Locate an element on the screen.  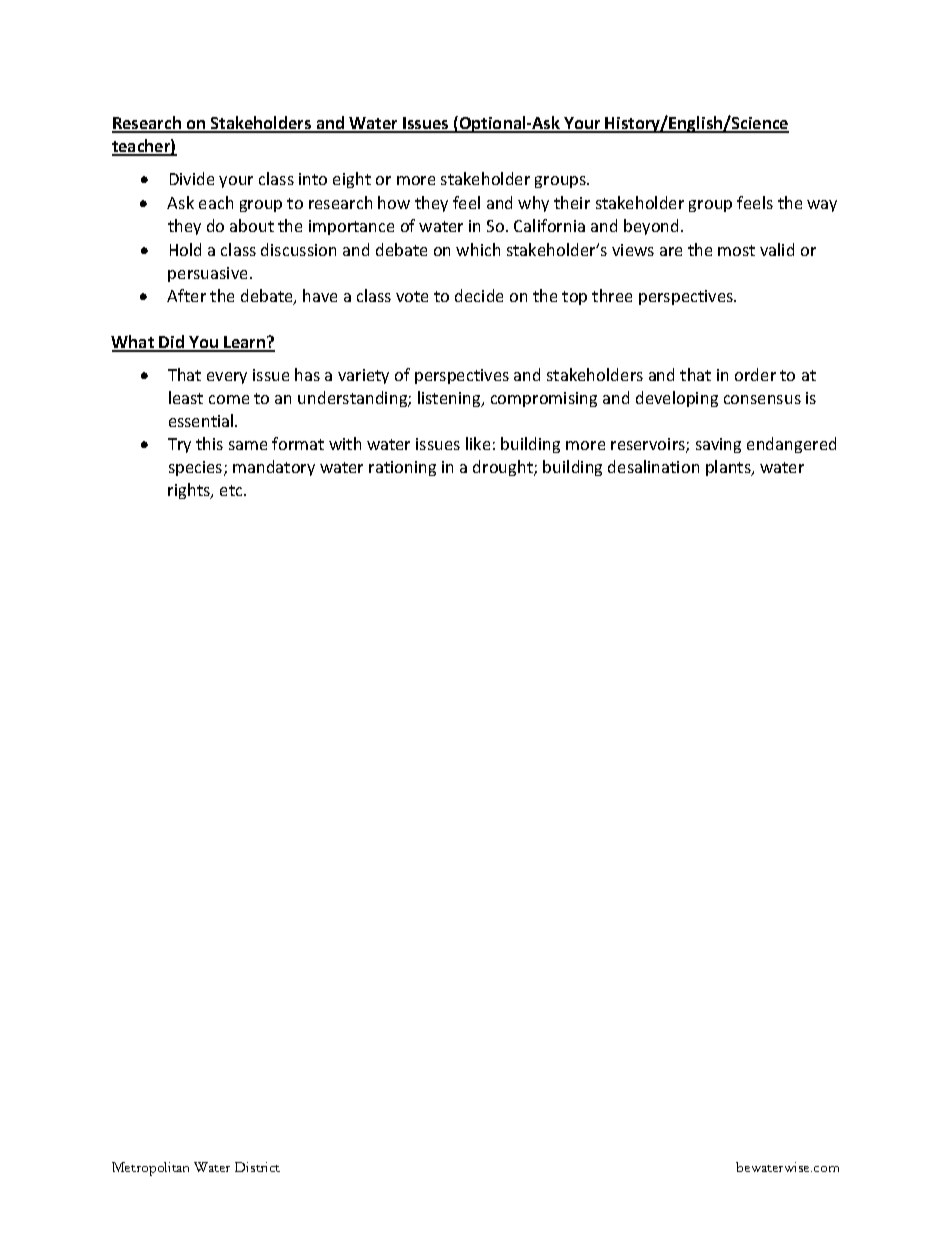
rights is located at coordinates (190, 491).
